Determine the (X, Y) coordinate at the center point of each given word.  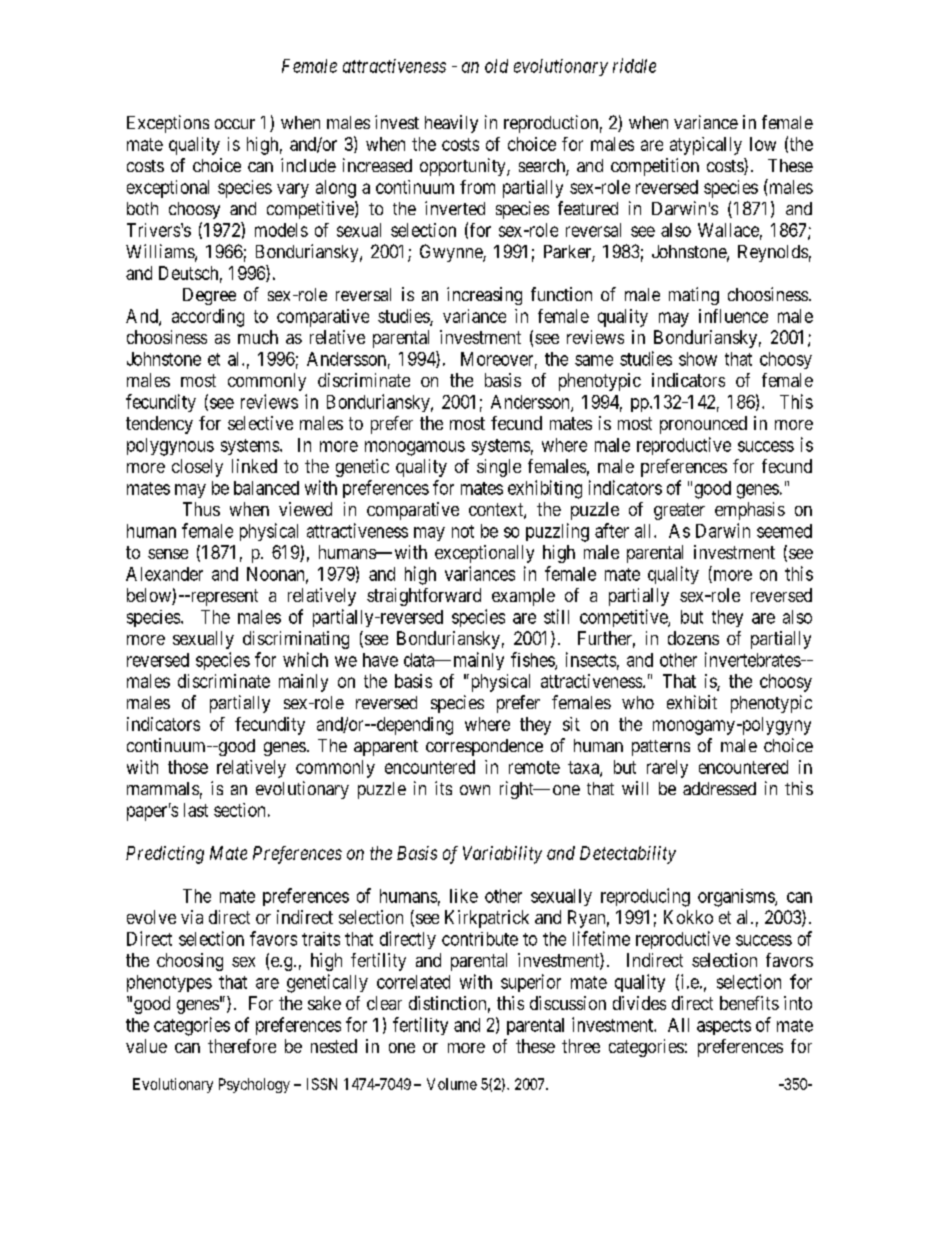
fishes (533, 660)
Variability (502, 855)
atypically (706, 146)
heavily (451, 124)
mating (694, 296)
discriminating (296, 640)
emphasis (750, 511)
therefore (242, 1046)
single (499, 468)
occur (235, 124)
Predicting (165, 855)
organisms (737, 898)
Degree (209, 296)
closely (197, 468)
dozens (693, 638)
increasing (484, 296)
